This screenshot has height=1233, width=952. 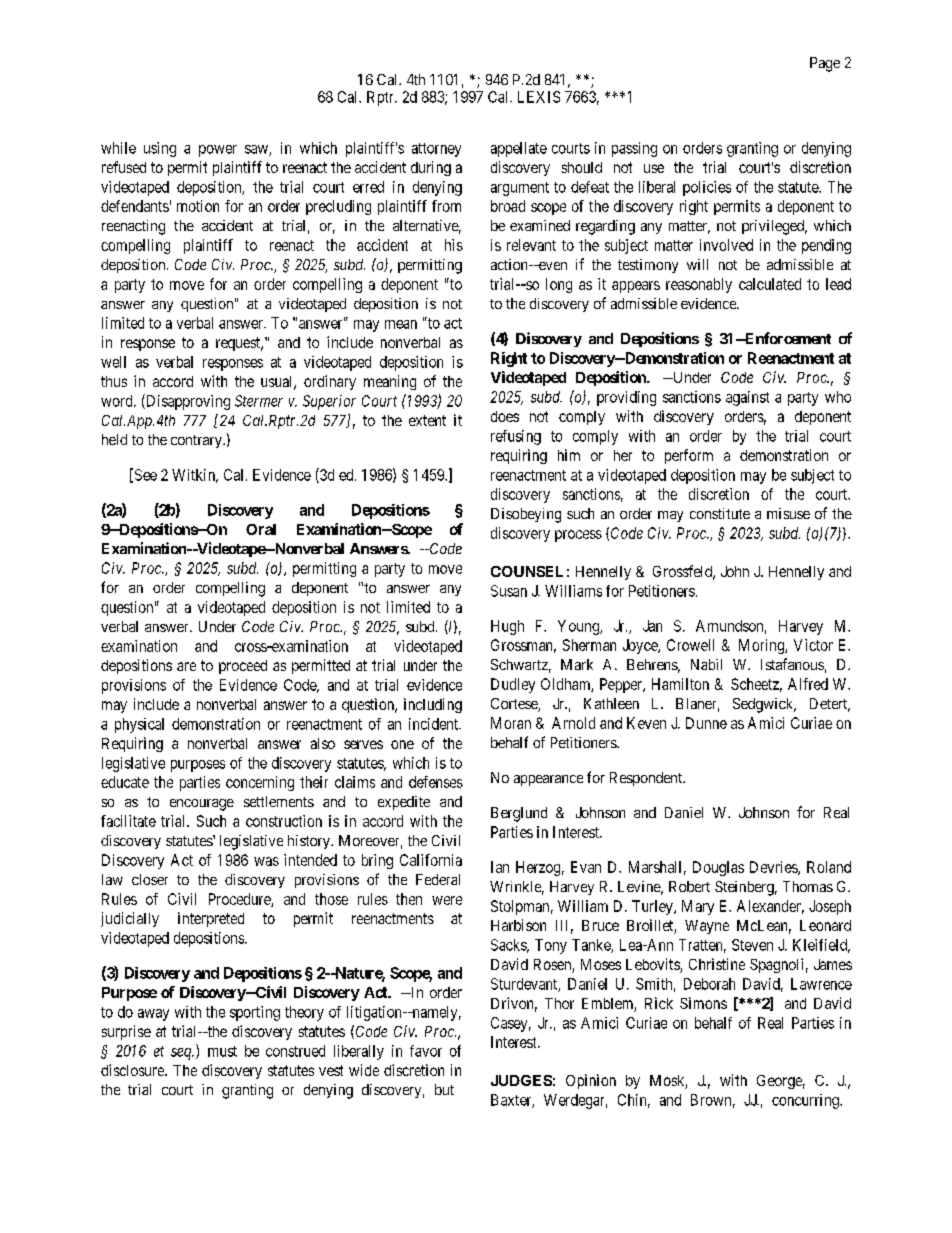 What do you see at coordinates (718, 868) in the screenshot?
I see `Douglas` at bounding box center [718, 868].
